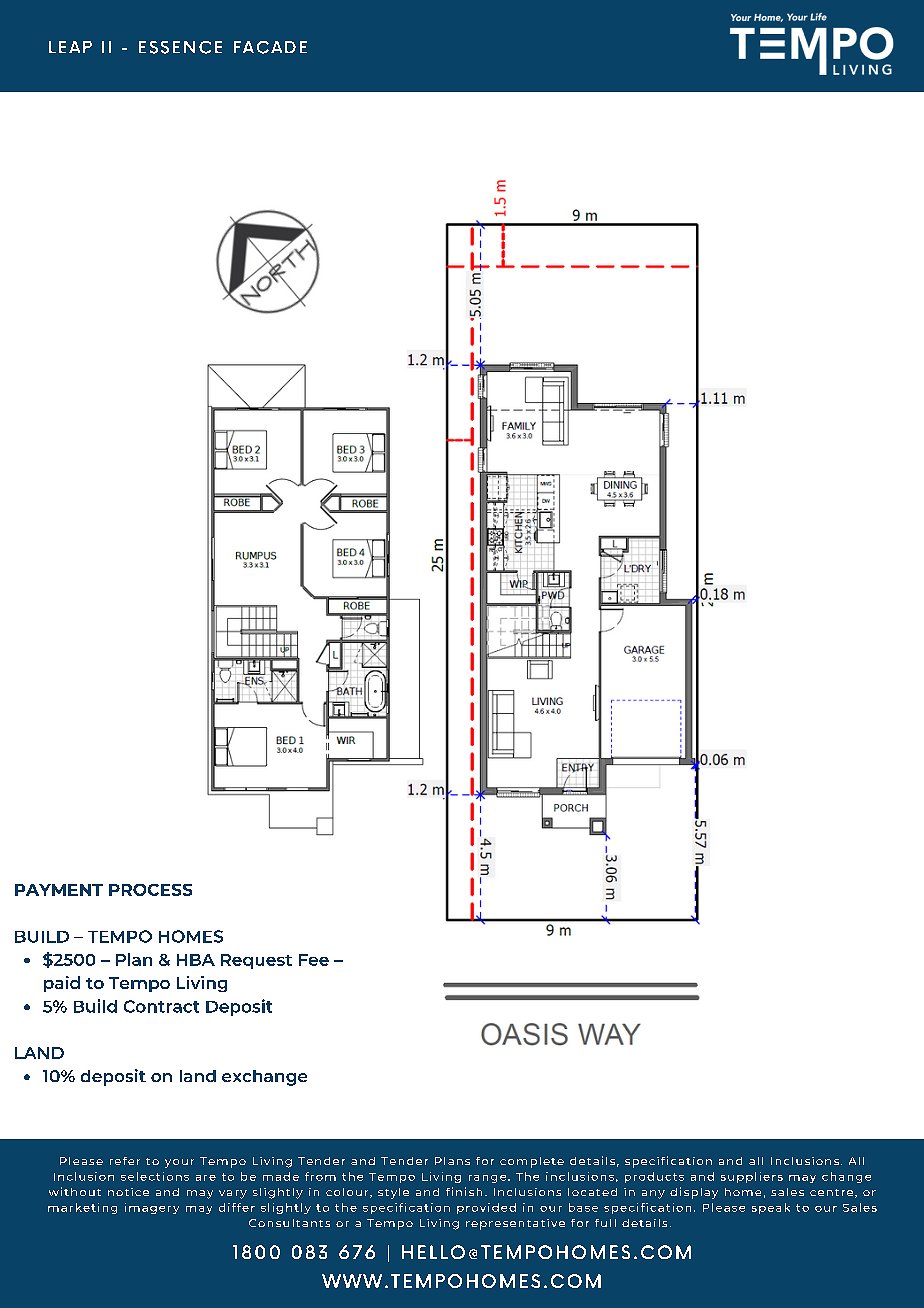  What do you see at coordinates (128, 1192) in the screenshot?
I see `notice` at bounding box center [128, 1192].
